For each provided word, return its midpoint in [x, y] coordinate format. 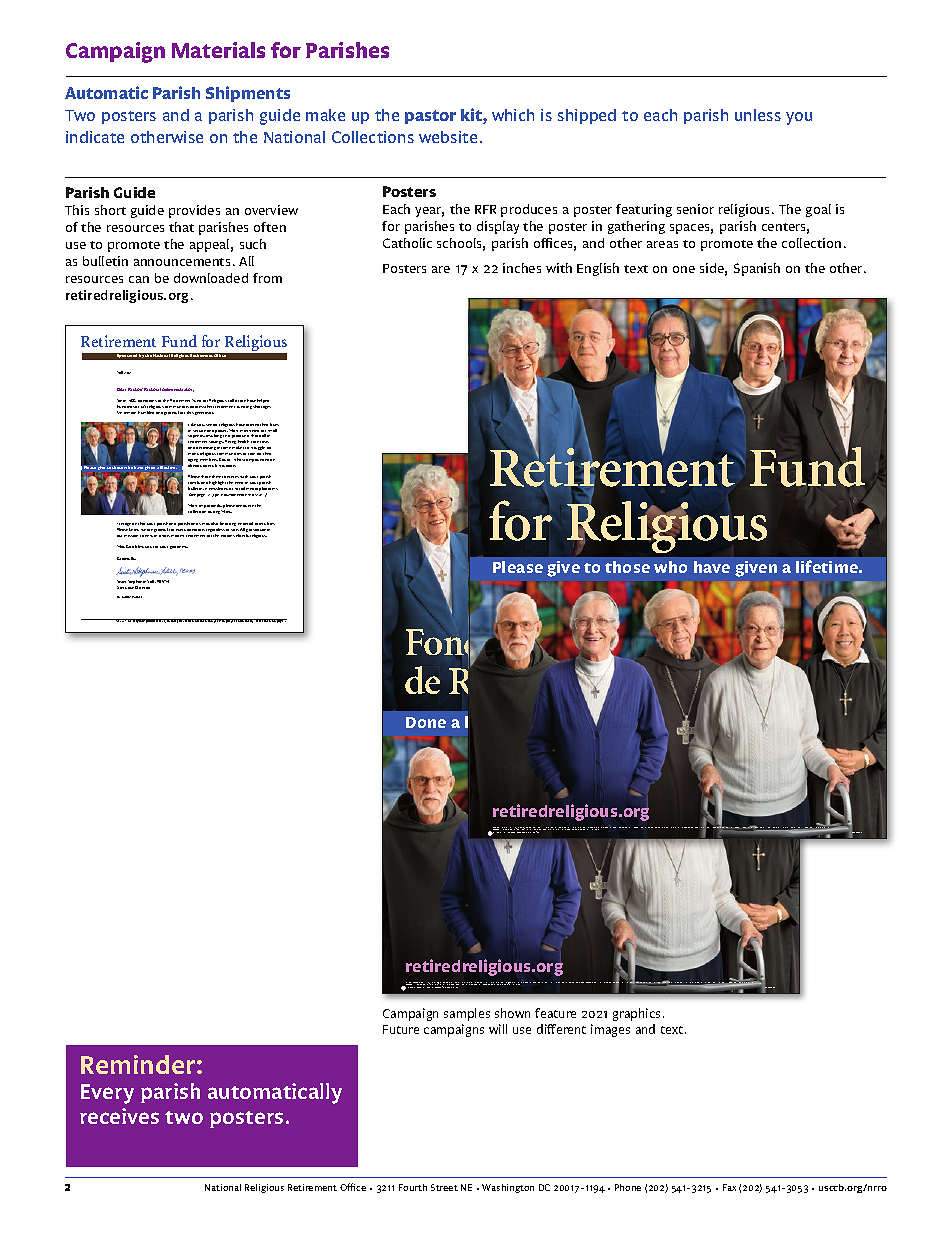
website [448, 137]
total [174, 621]
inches [522, 268]
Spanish [757, 269]
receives [119, 1116]
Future [401, 1029]
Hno [600, 982]
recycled [508, 832]
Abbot [737, 827]
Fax [729, 1187]
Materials [218, 50]
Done [426, 722]
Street [444, 1187]
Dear [121, 389]
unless [758, 115]
